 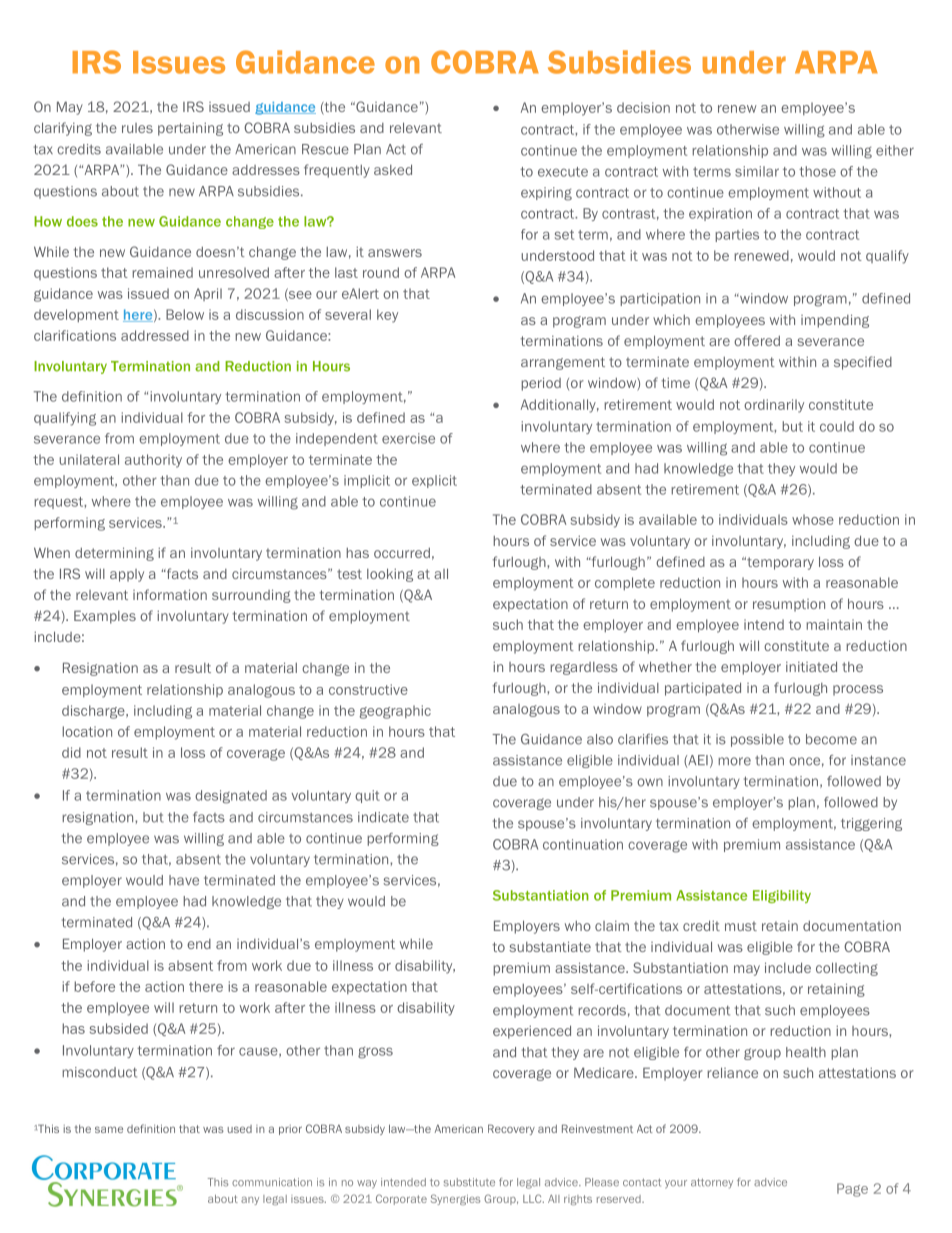 What do you see at coordinates (109, 1130) in the screenshot?
I see `same` at bounding box center [109, 1130].
